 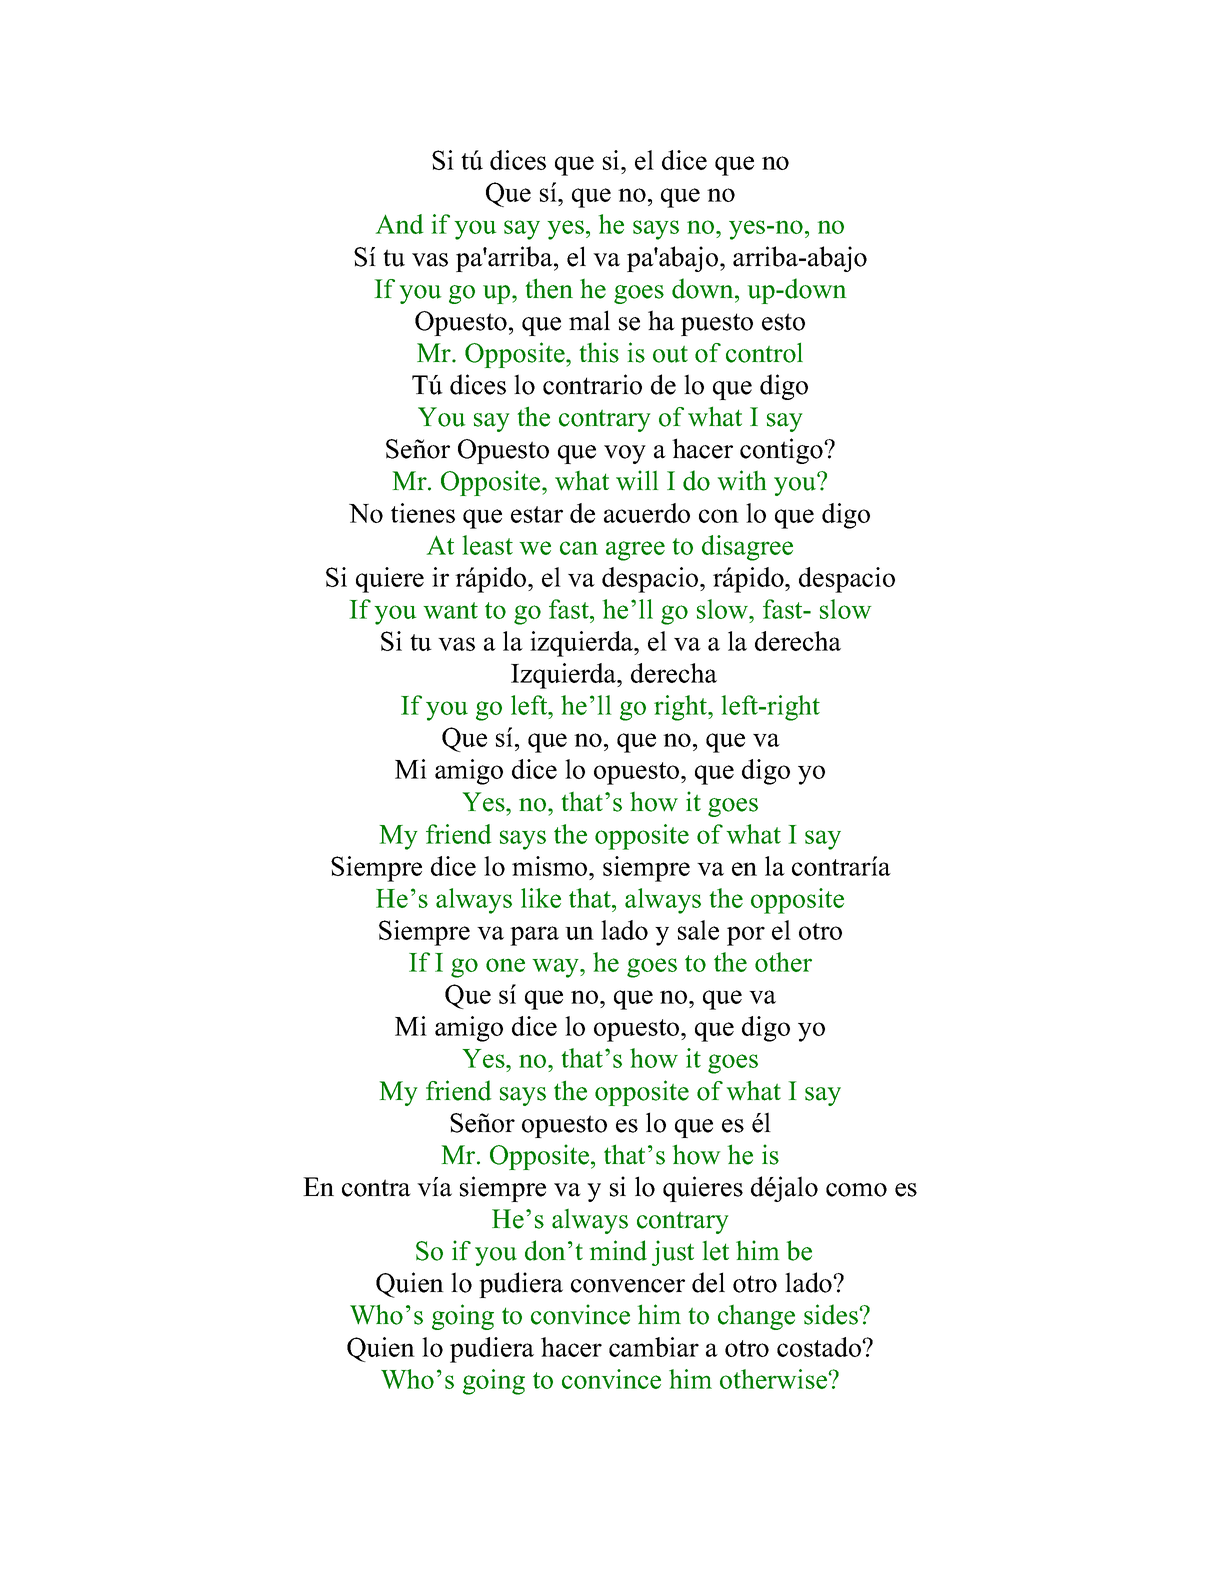 What do you see at coordinates (764, 352) in the screenshot?
I see `control` at bounding box center [764, 352].
